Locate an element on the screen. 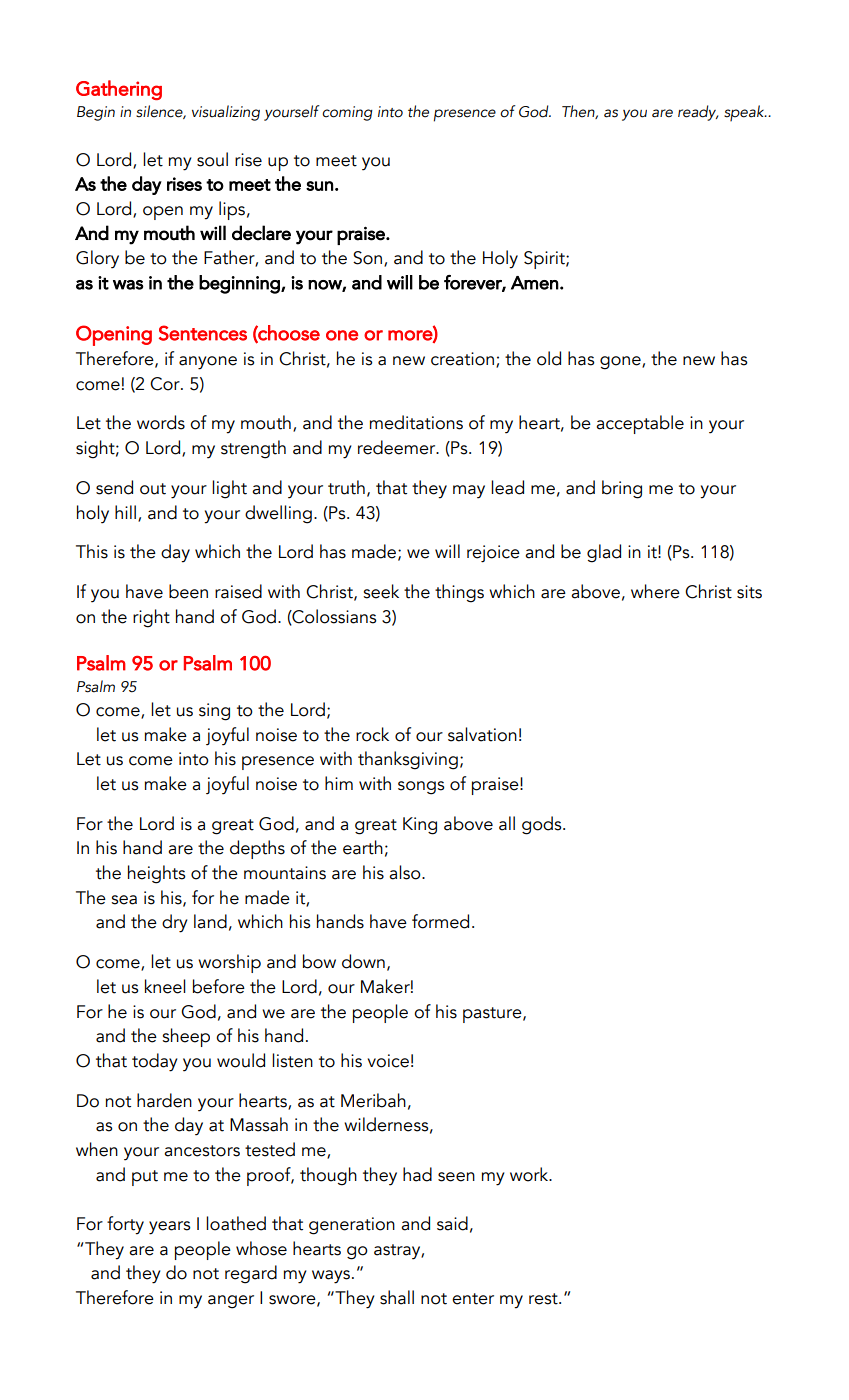 The image size is (849, 1400). down is located at coordinates (363, 961).
